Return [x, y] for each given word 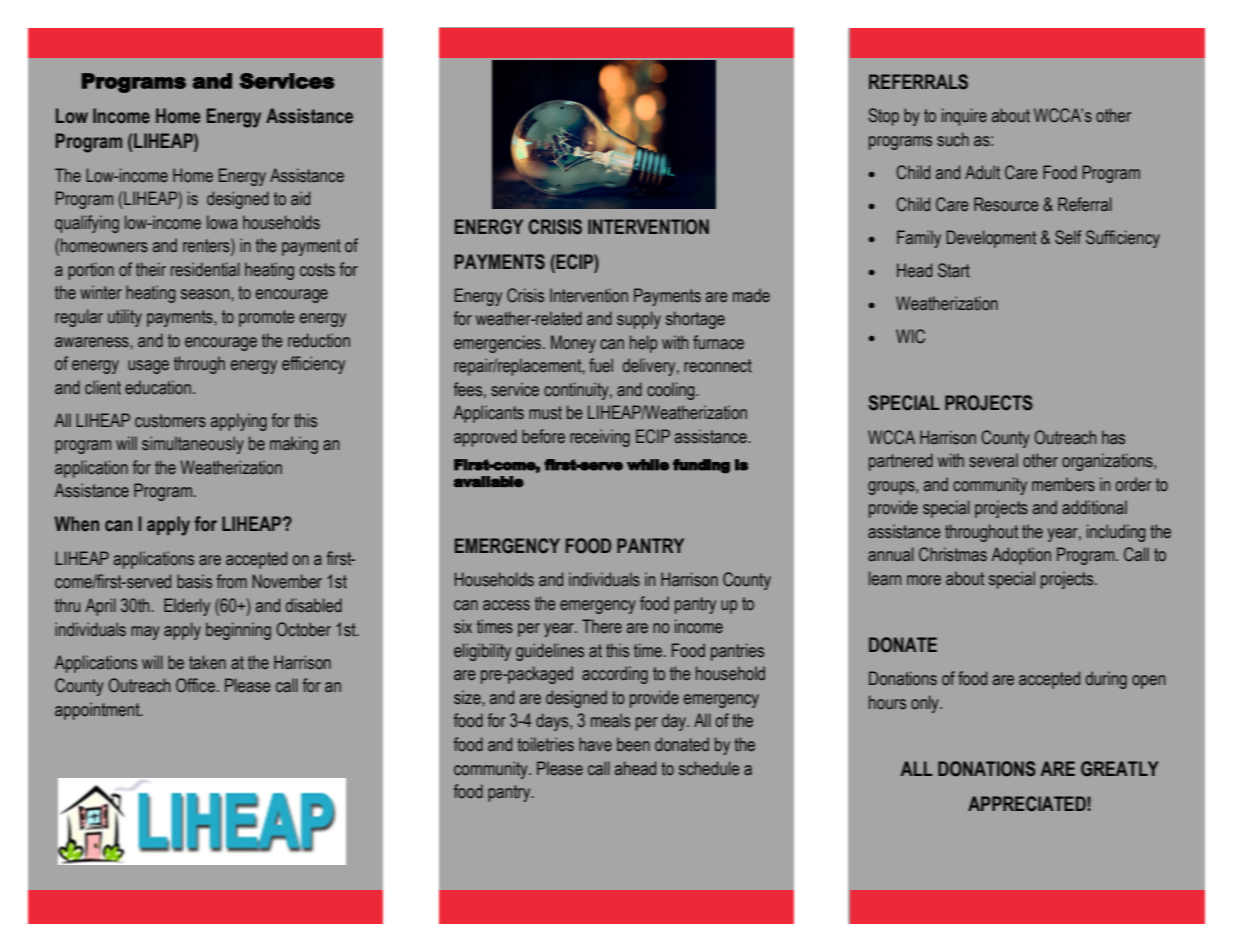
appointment [98, 711]
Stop [883, 117]
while [648, 465]
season [206, 294]
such [953, 139]
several [993, 460]
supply [639, 320]
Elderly [187, 607]
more [924, 580]
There [602, 626]
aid [300, 198]
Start [954, 270]
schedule [709, 768]
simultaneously [193, 445]
